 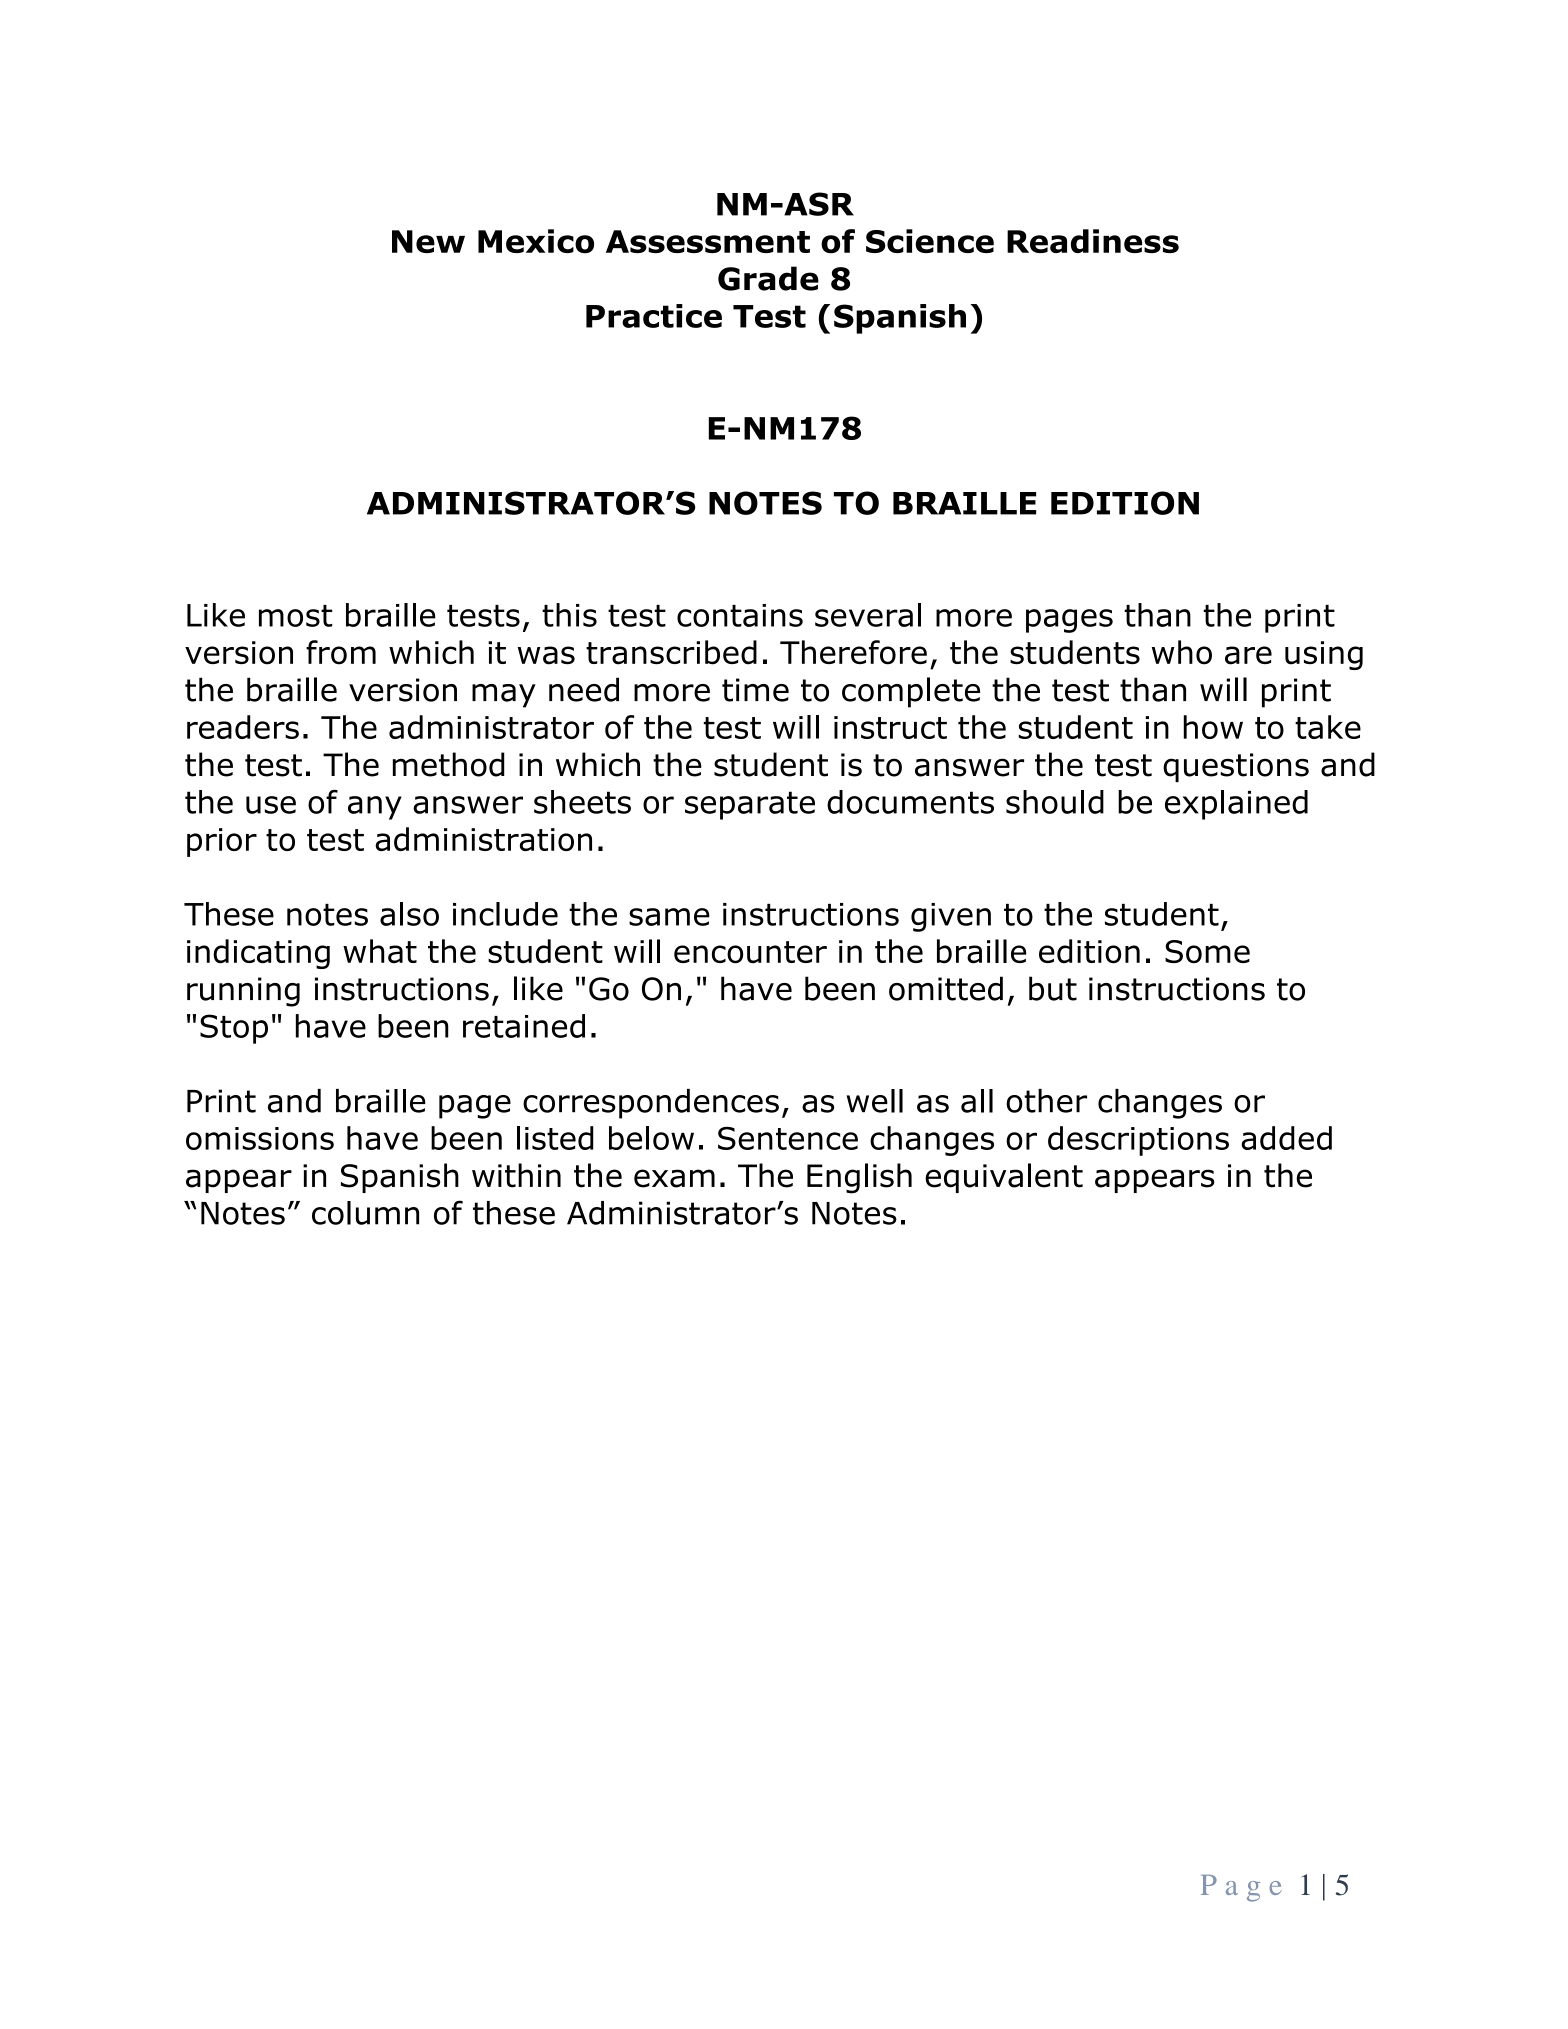 I want to click on New, so click(x=428, y=241).
